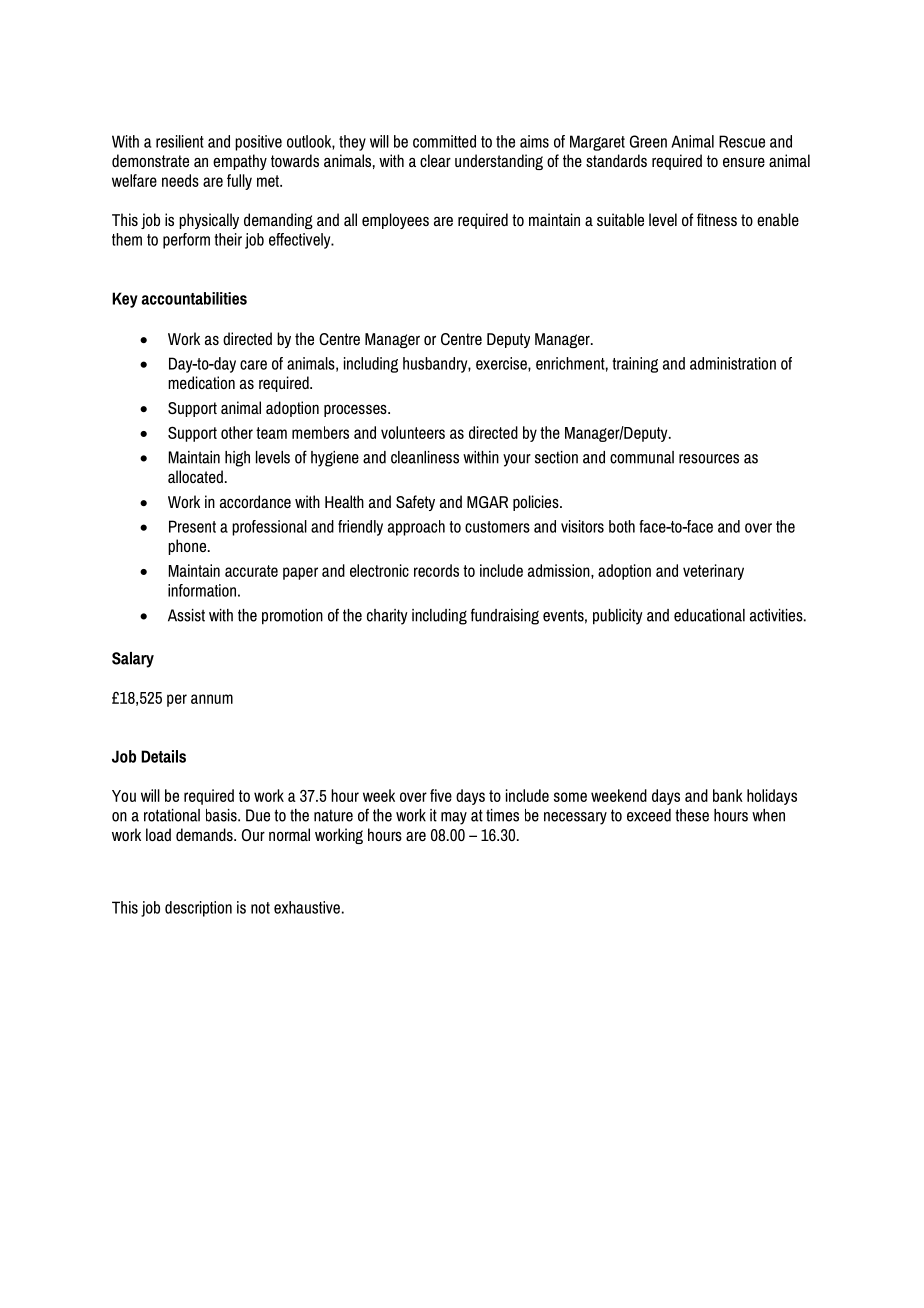 This screenshot has width=924, height=1308. Describe the element at coordinates (435, 160) in the screenshot. I see `clear` at that location.
